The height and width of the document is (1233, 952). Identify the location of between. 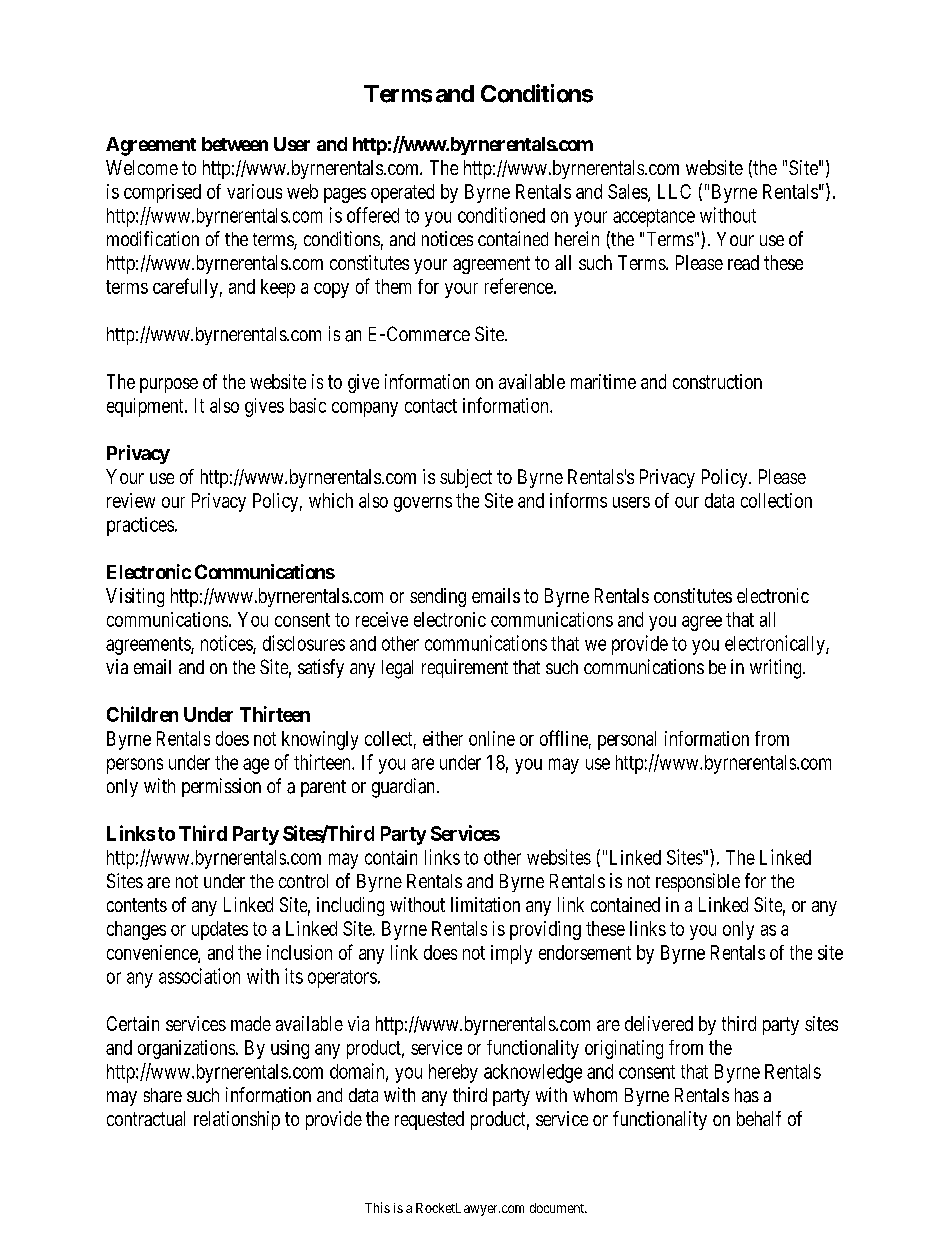
(235, 144).
